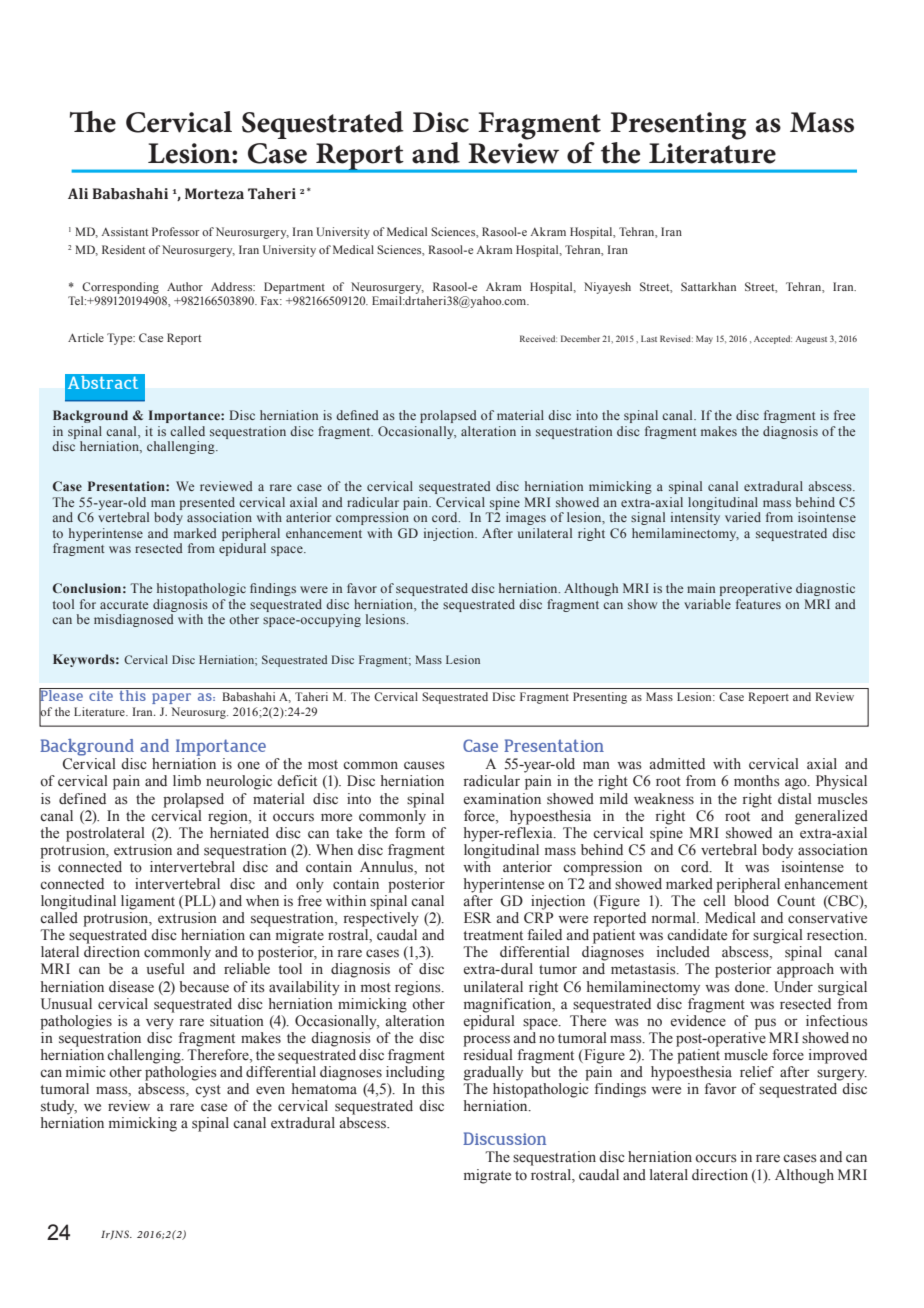  Describe the element at coordinates (148, 902) in the image. I see `ligament` at that location.
